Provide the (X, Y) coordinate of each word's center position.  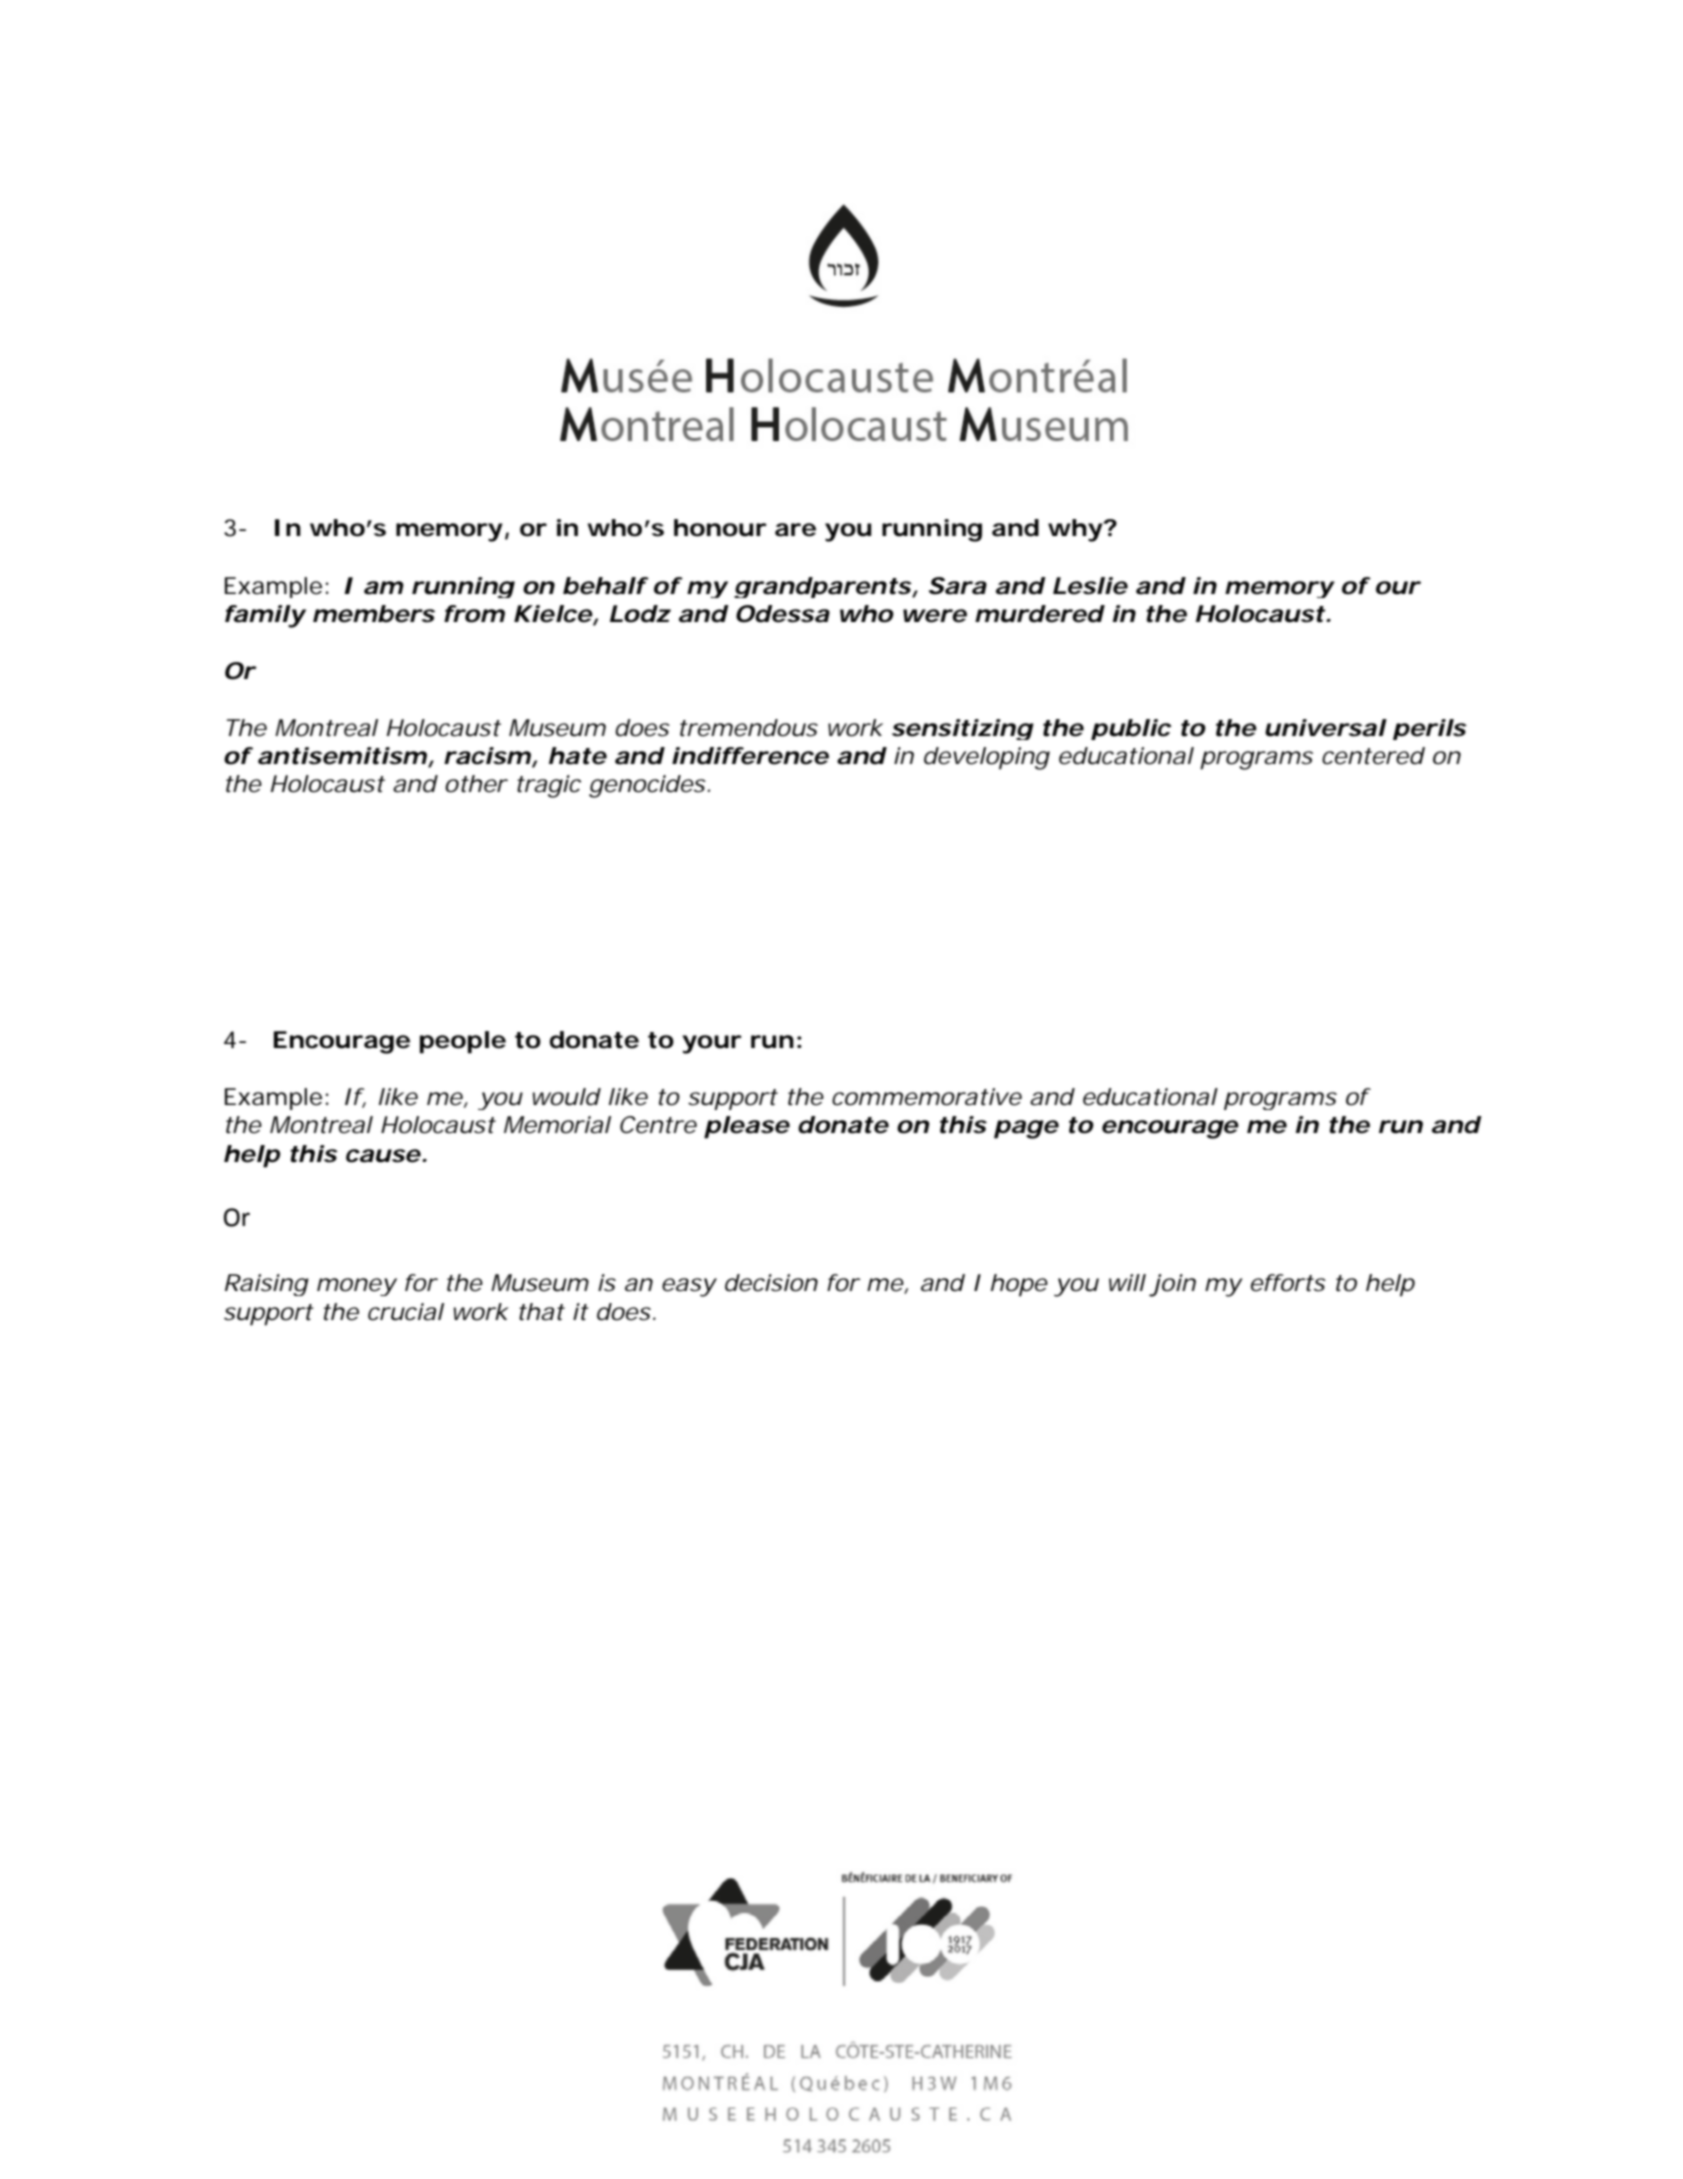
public (1131, 729)
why (1075, 530)
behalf (605, 586)
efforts (1288, 1283)
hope (1019, 1285)
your (712, 1044)
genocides (647, 786)
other (476, 784)
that (542, 1312)
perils (1429, 729)
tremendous (749, 728)
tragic (549, 786)
